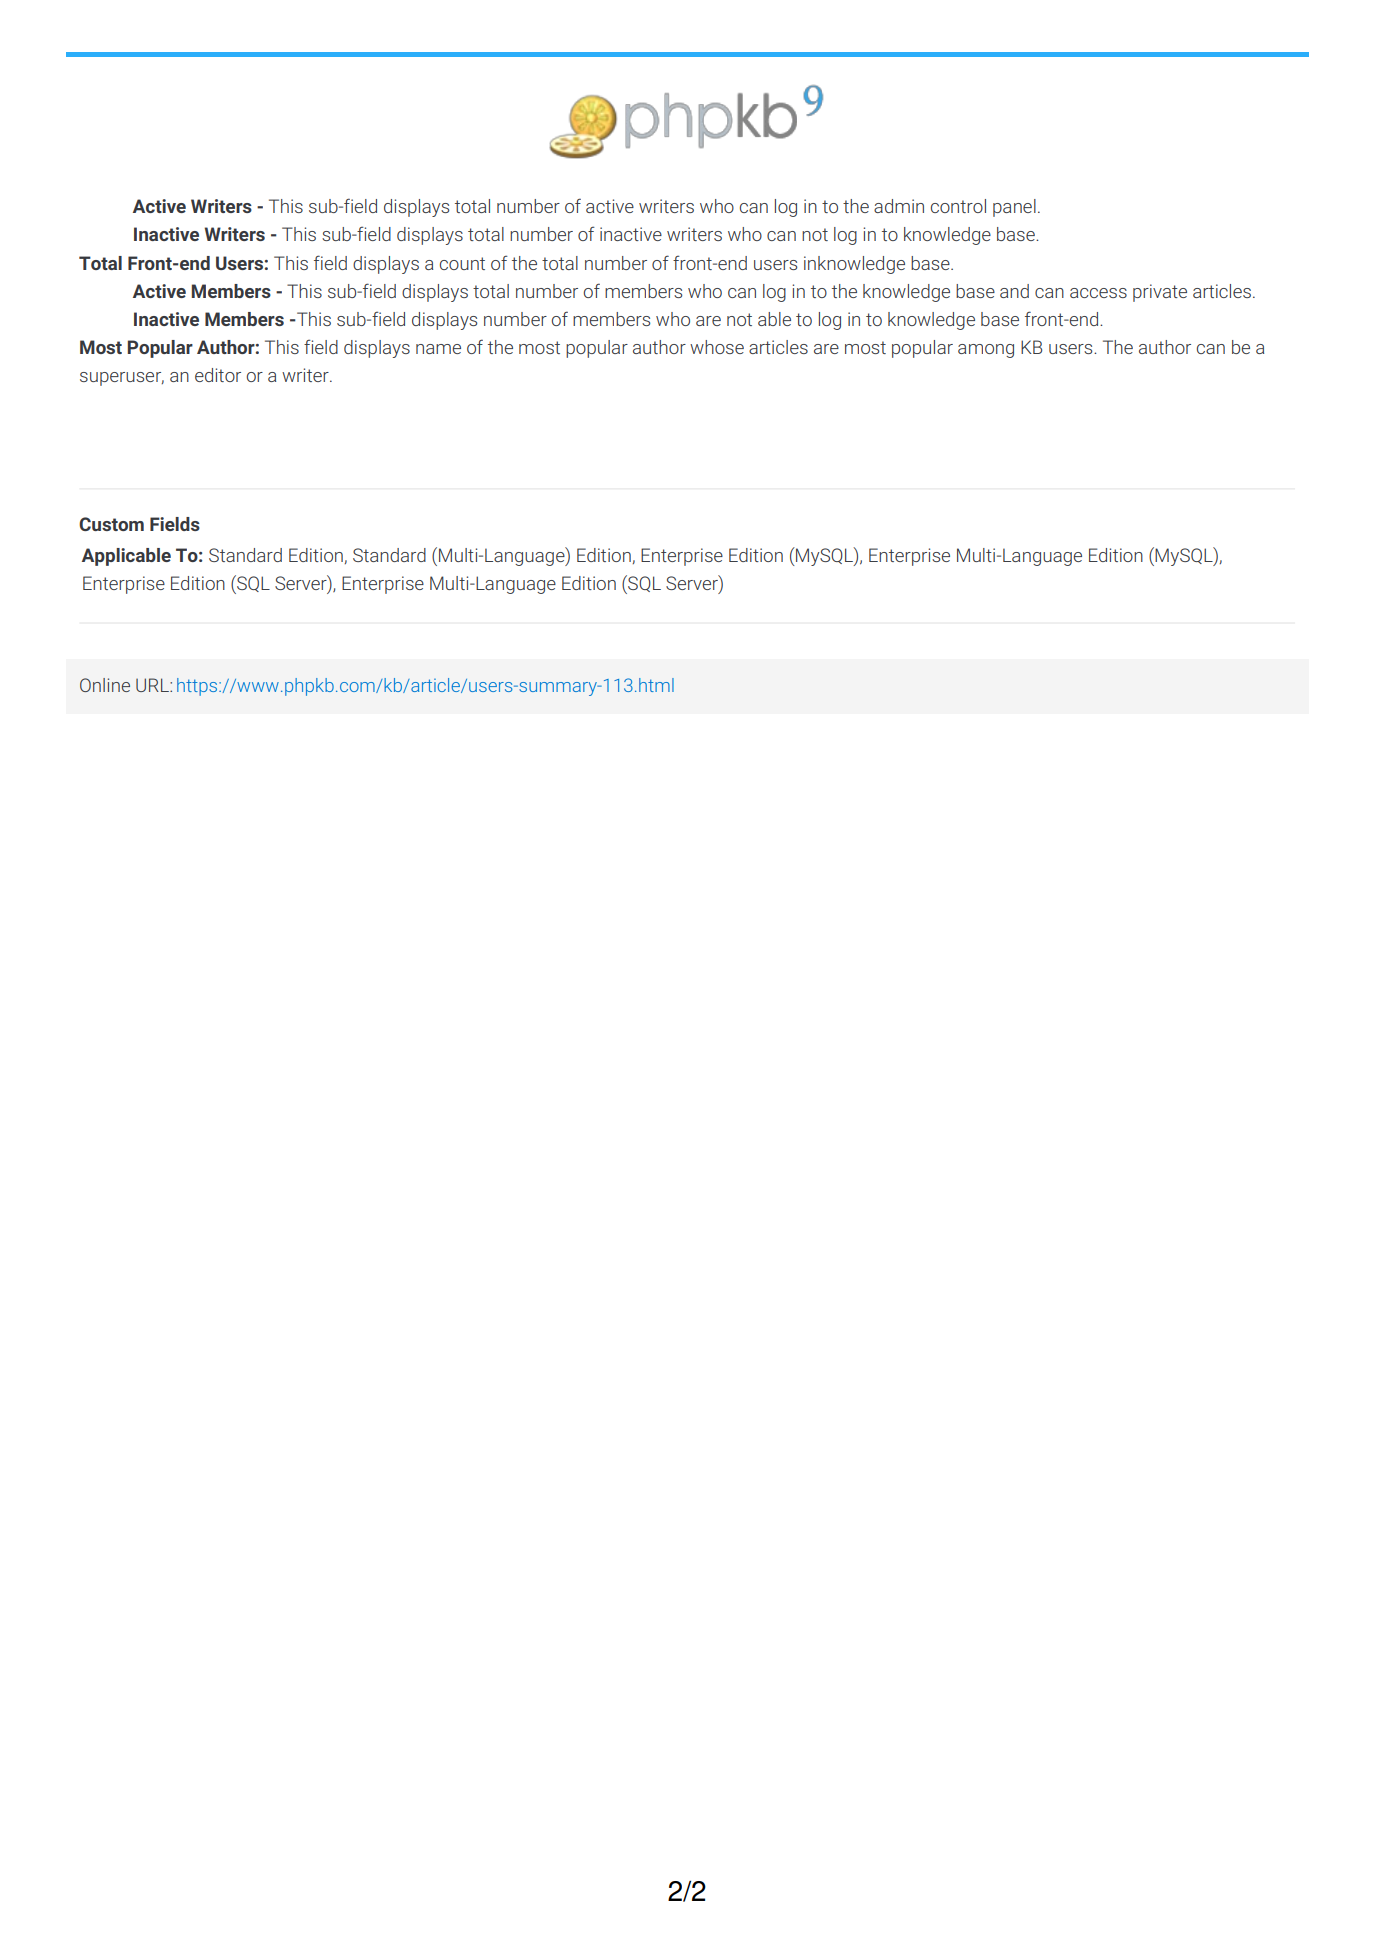 The width and height of the screenshot is (1375, 1945). I want to click on access, so click(1098, 293).
